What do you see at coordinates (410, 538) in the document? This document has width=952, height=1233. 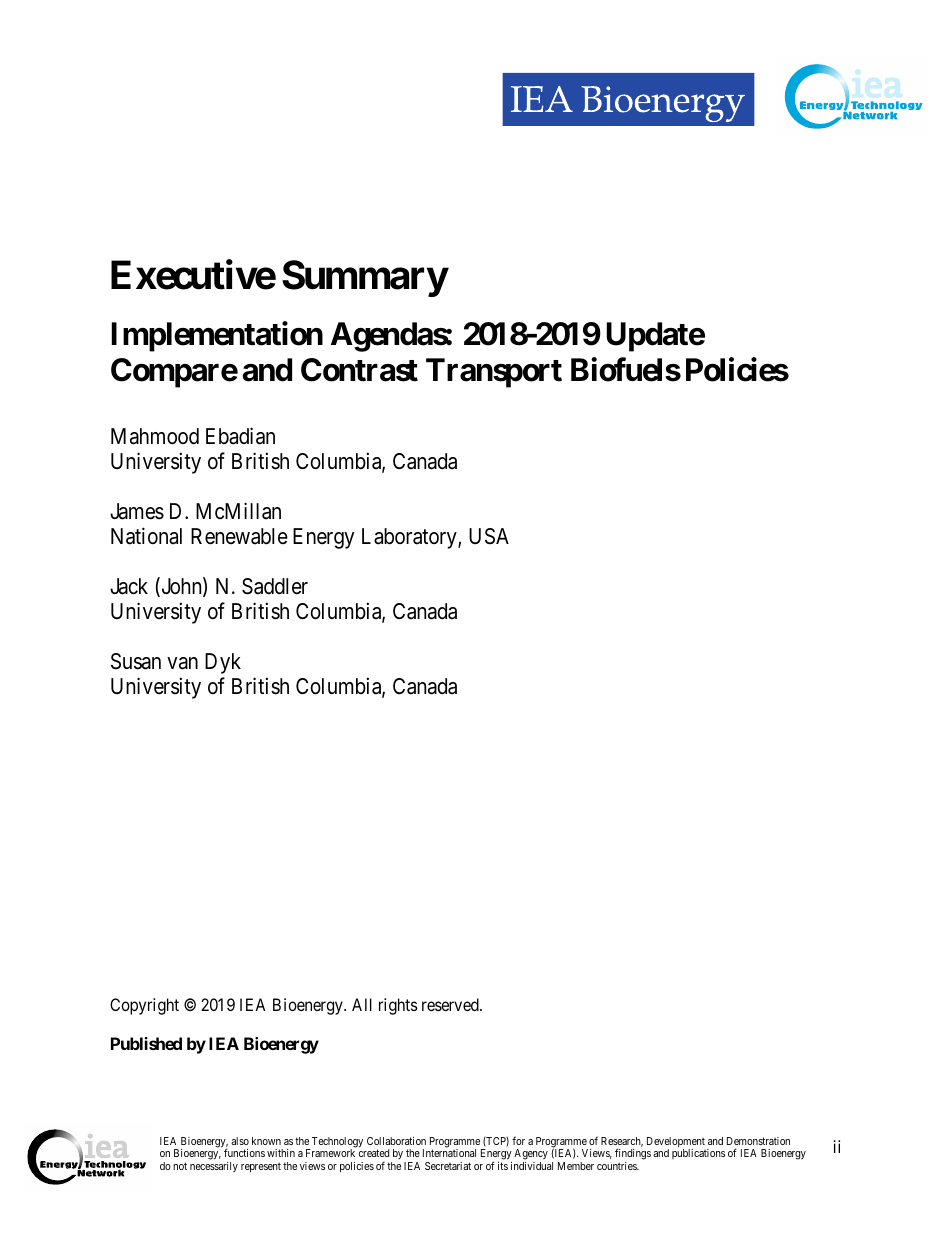 I see `Laboratory` at bounding box center [410, 538].
